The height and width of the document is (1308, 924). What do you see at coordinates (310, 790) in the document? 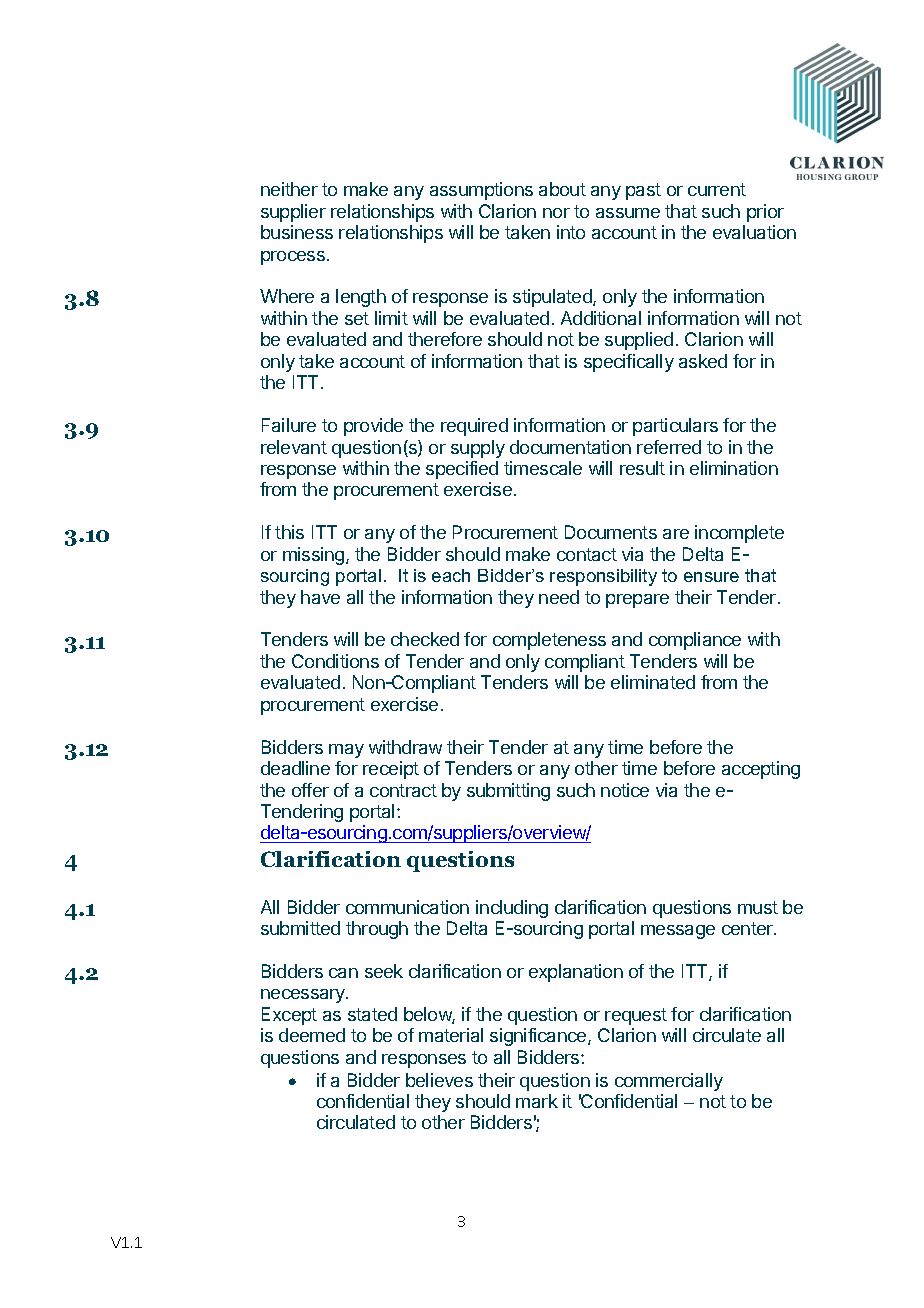
I see `offer` at bounding box center [310, 790].
